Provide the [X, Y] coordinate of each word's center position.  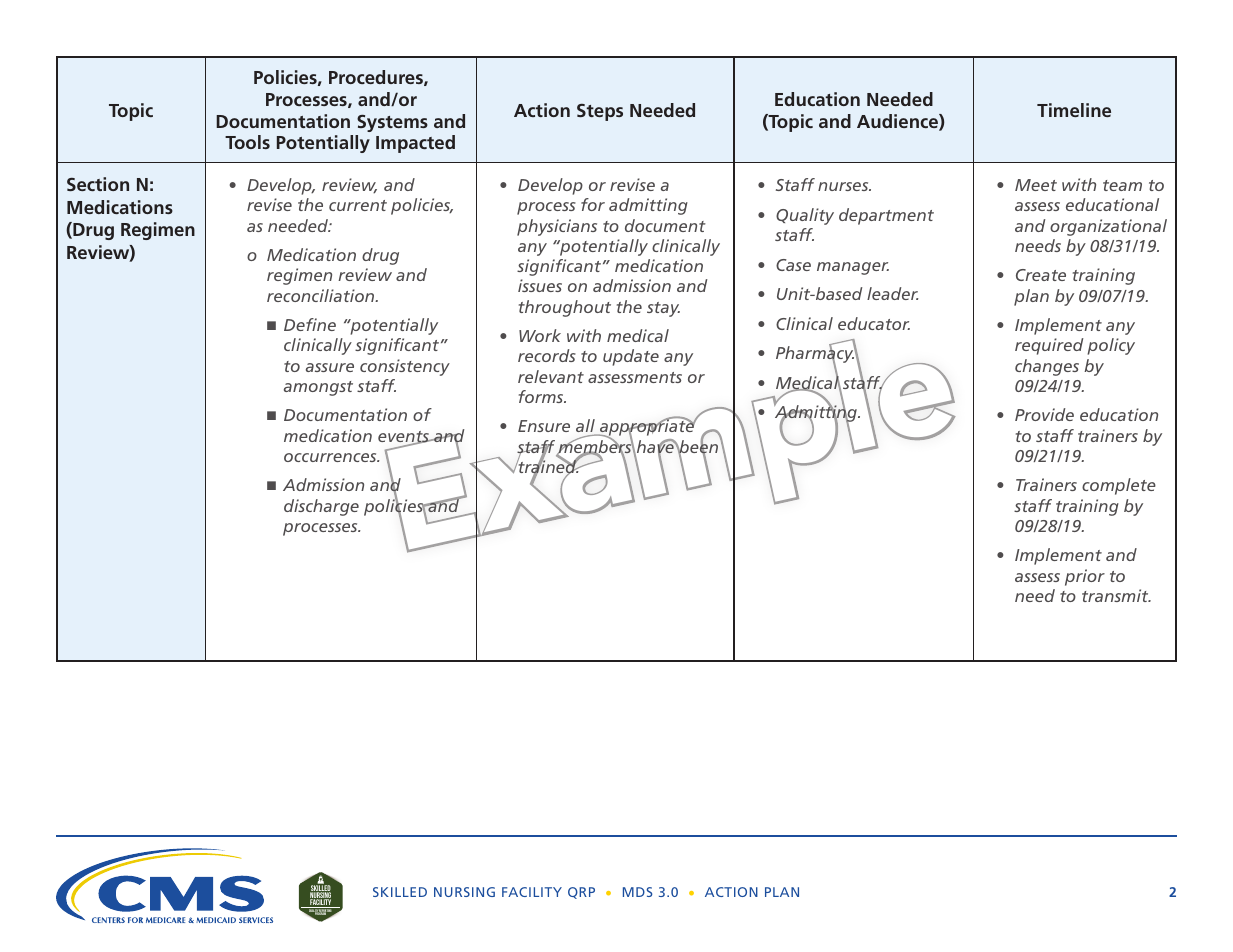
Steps [600, 112]
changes [1047, 367]
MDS [637, 892]
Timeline [1074, 110]
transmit [1116, 595]
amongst [318, 388]
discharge [321, 507]
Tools [247, 142]
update [631, 357]
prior [1085, 577]
